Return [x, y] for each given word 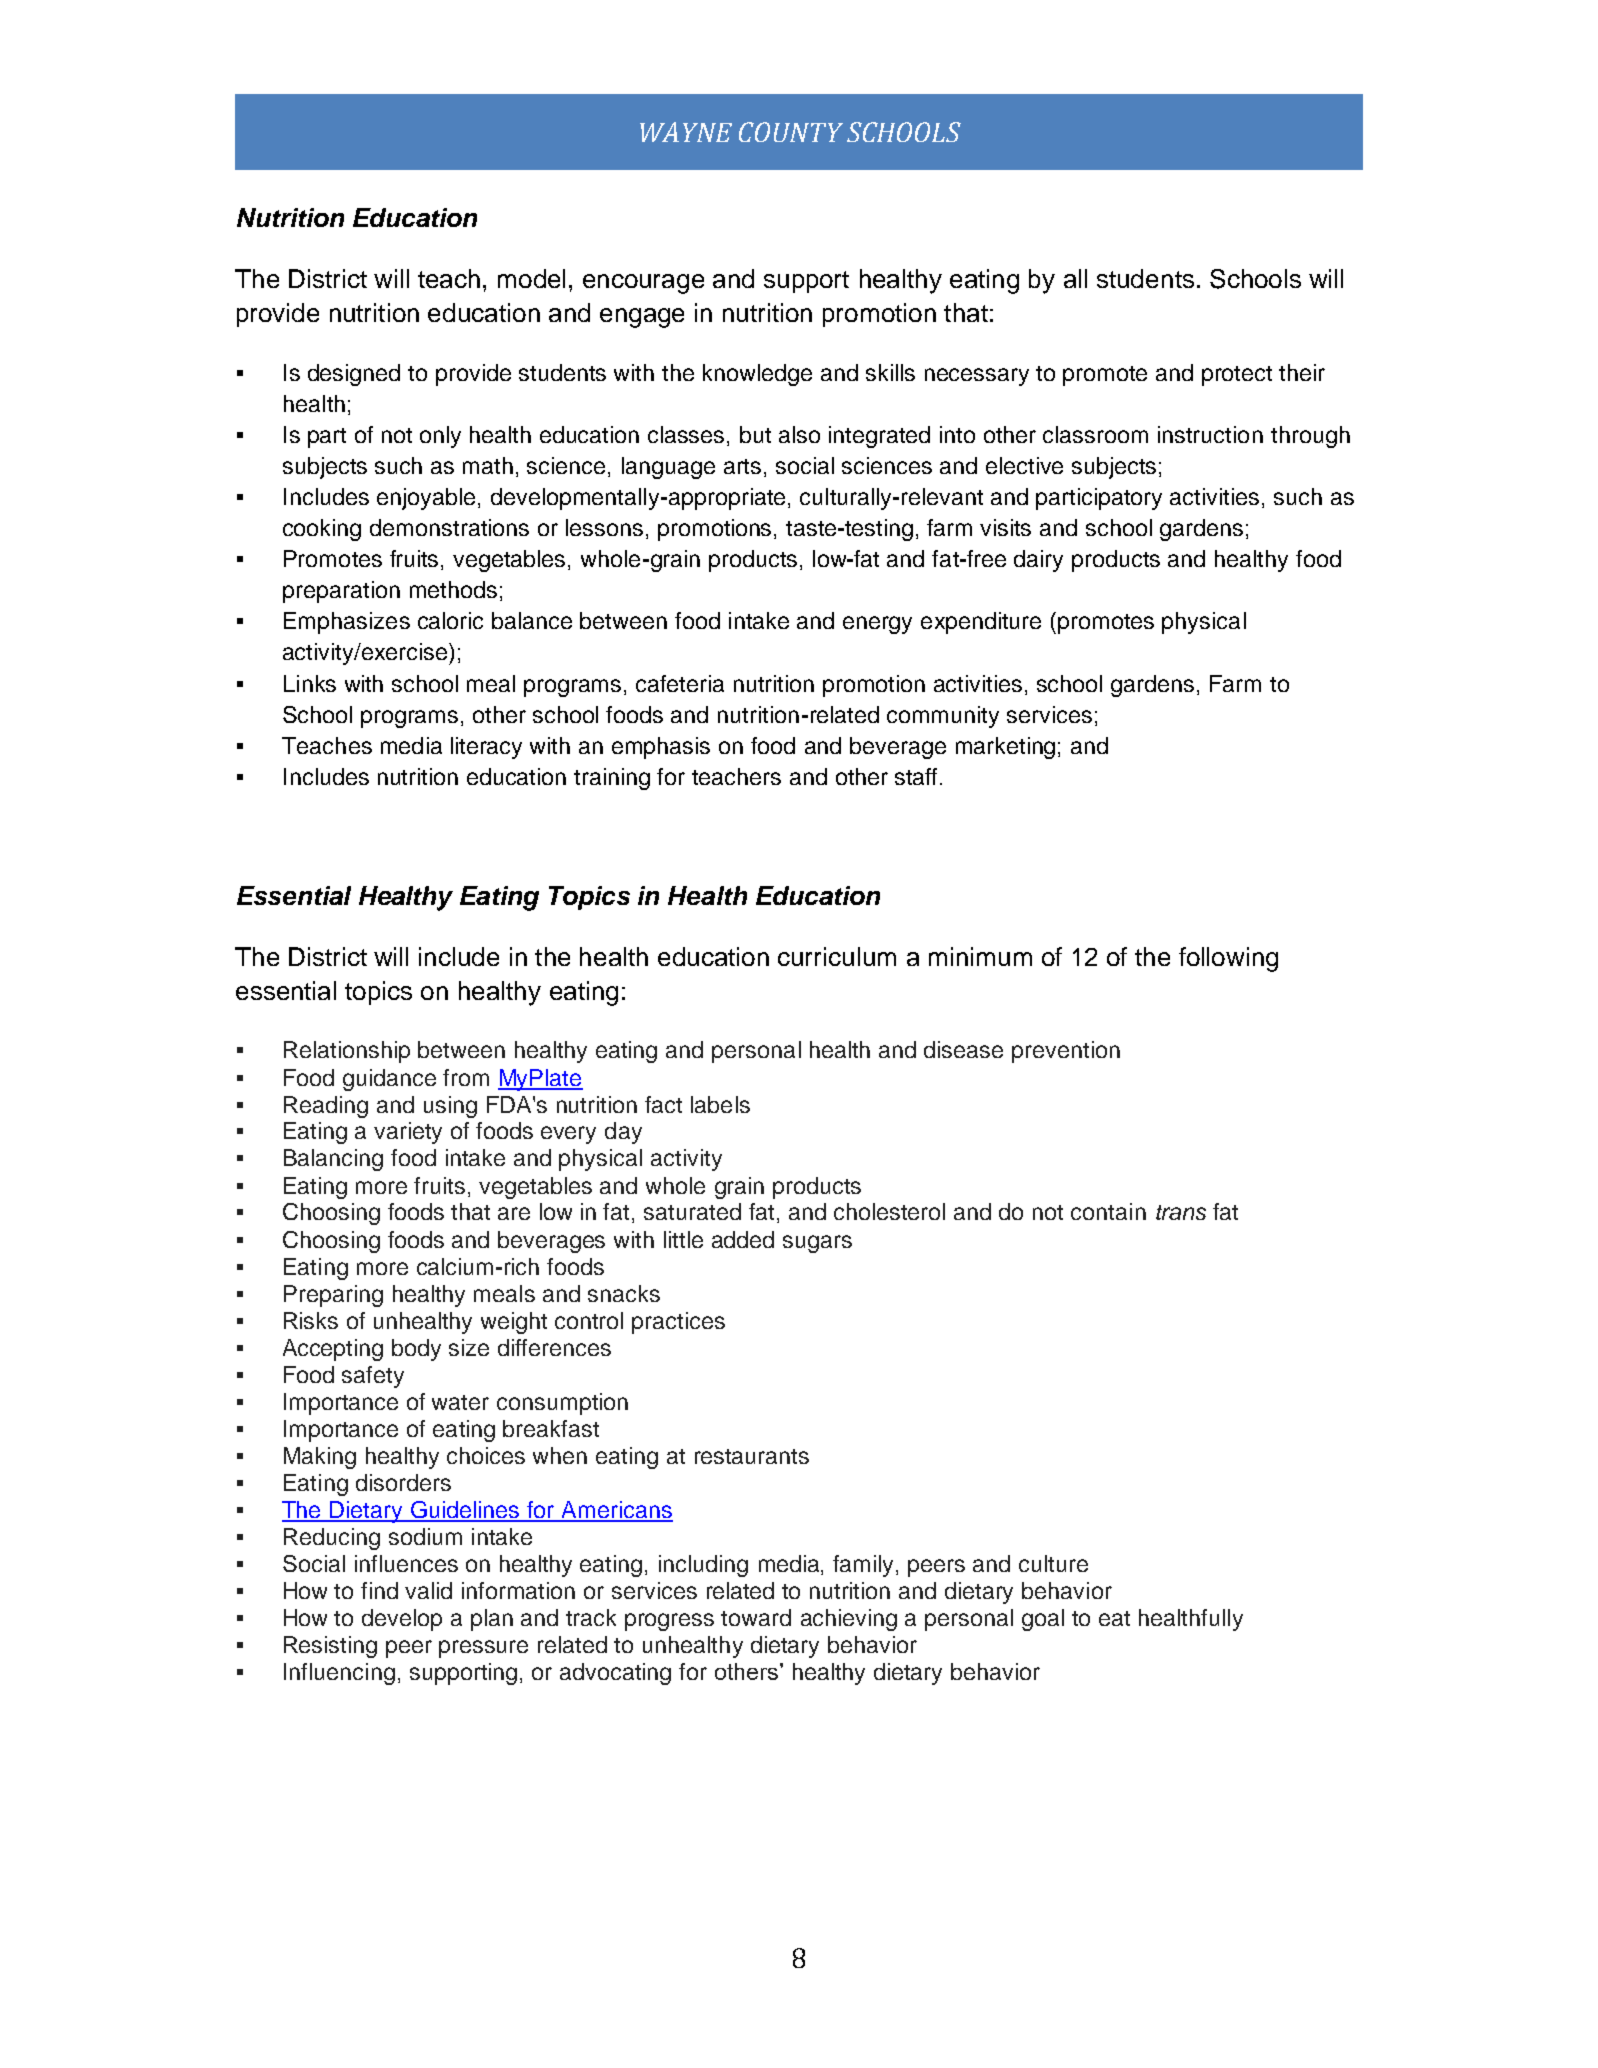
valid [428, 1590]
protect [1237, 376]
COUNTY [791, 132]
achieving [849, 1620]
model [531, 278]
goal [1043, 1620]
